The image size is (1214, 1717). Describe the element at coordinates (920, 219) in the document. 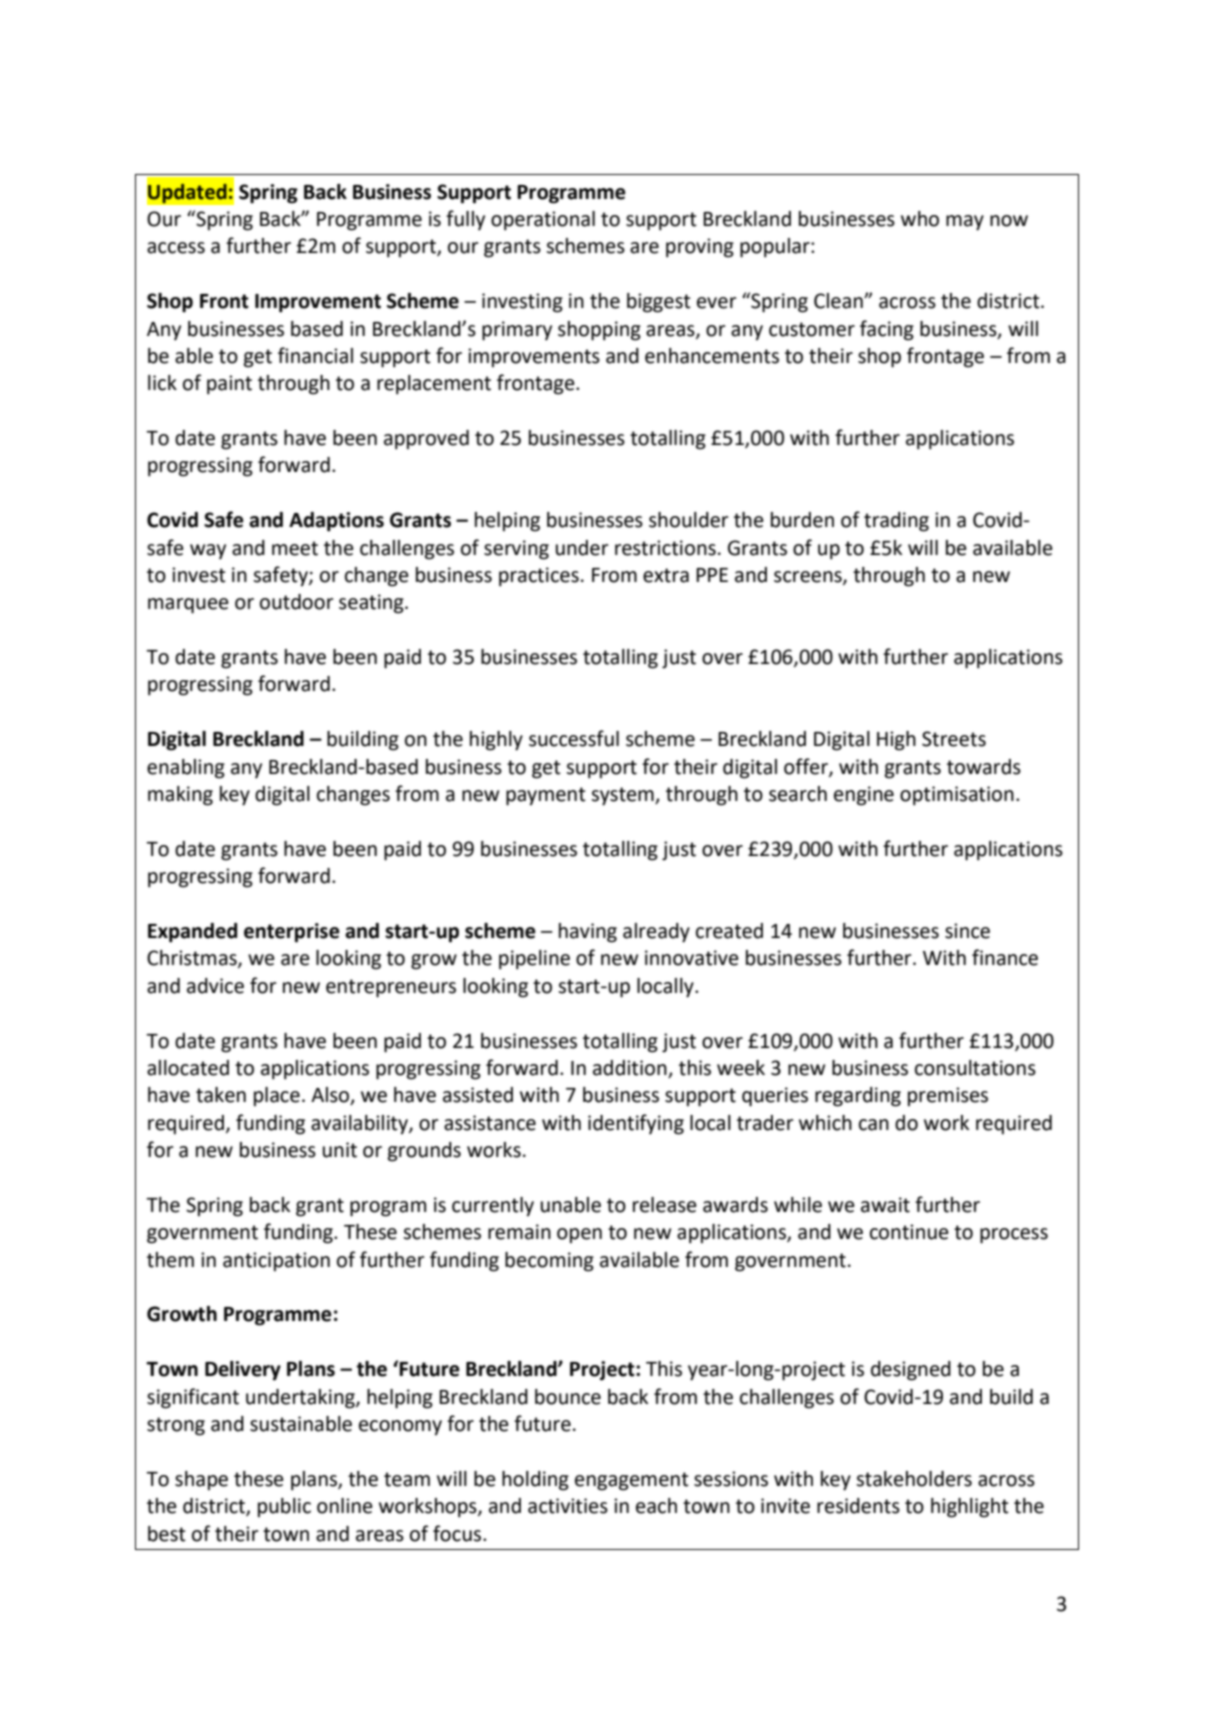

I see `who` at that location.
